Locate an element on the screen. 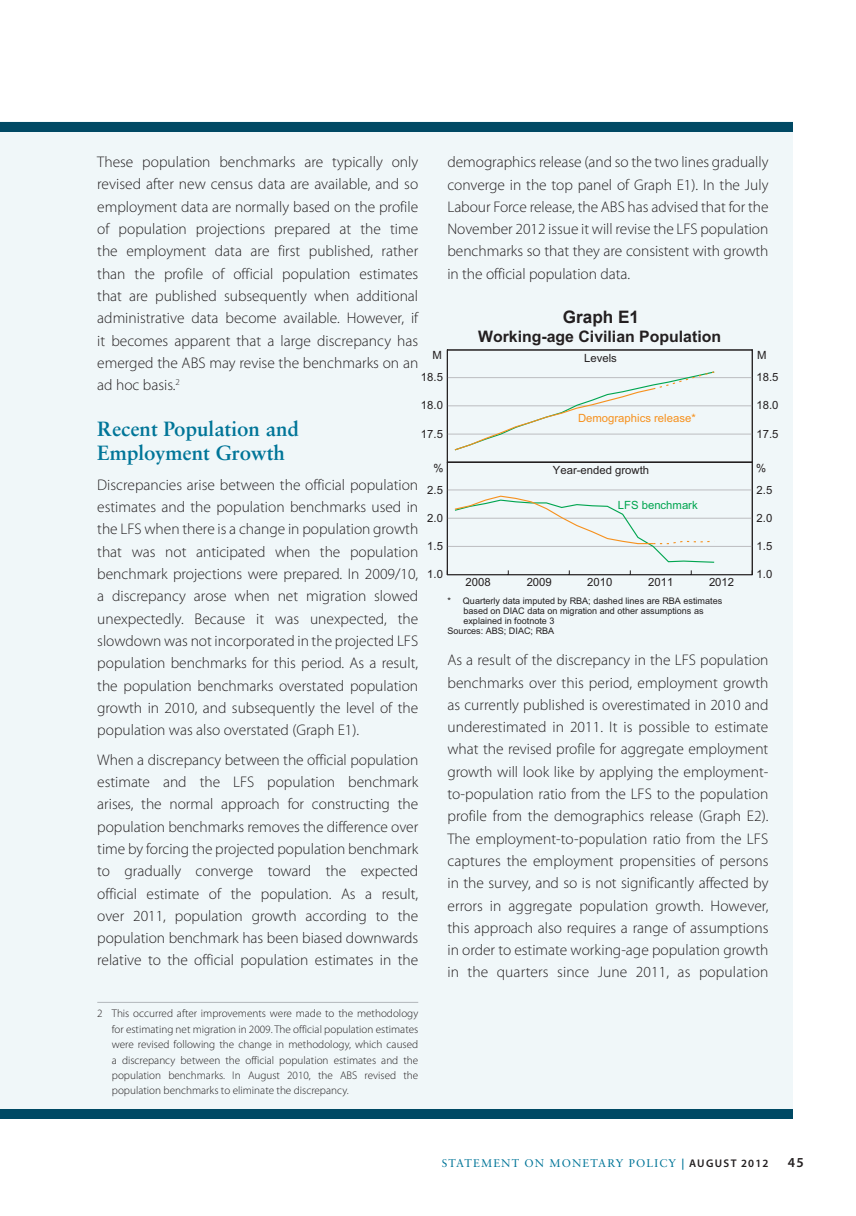  following is located at coordinates (194, 1045).
